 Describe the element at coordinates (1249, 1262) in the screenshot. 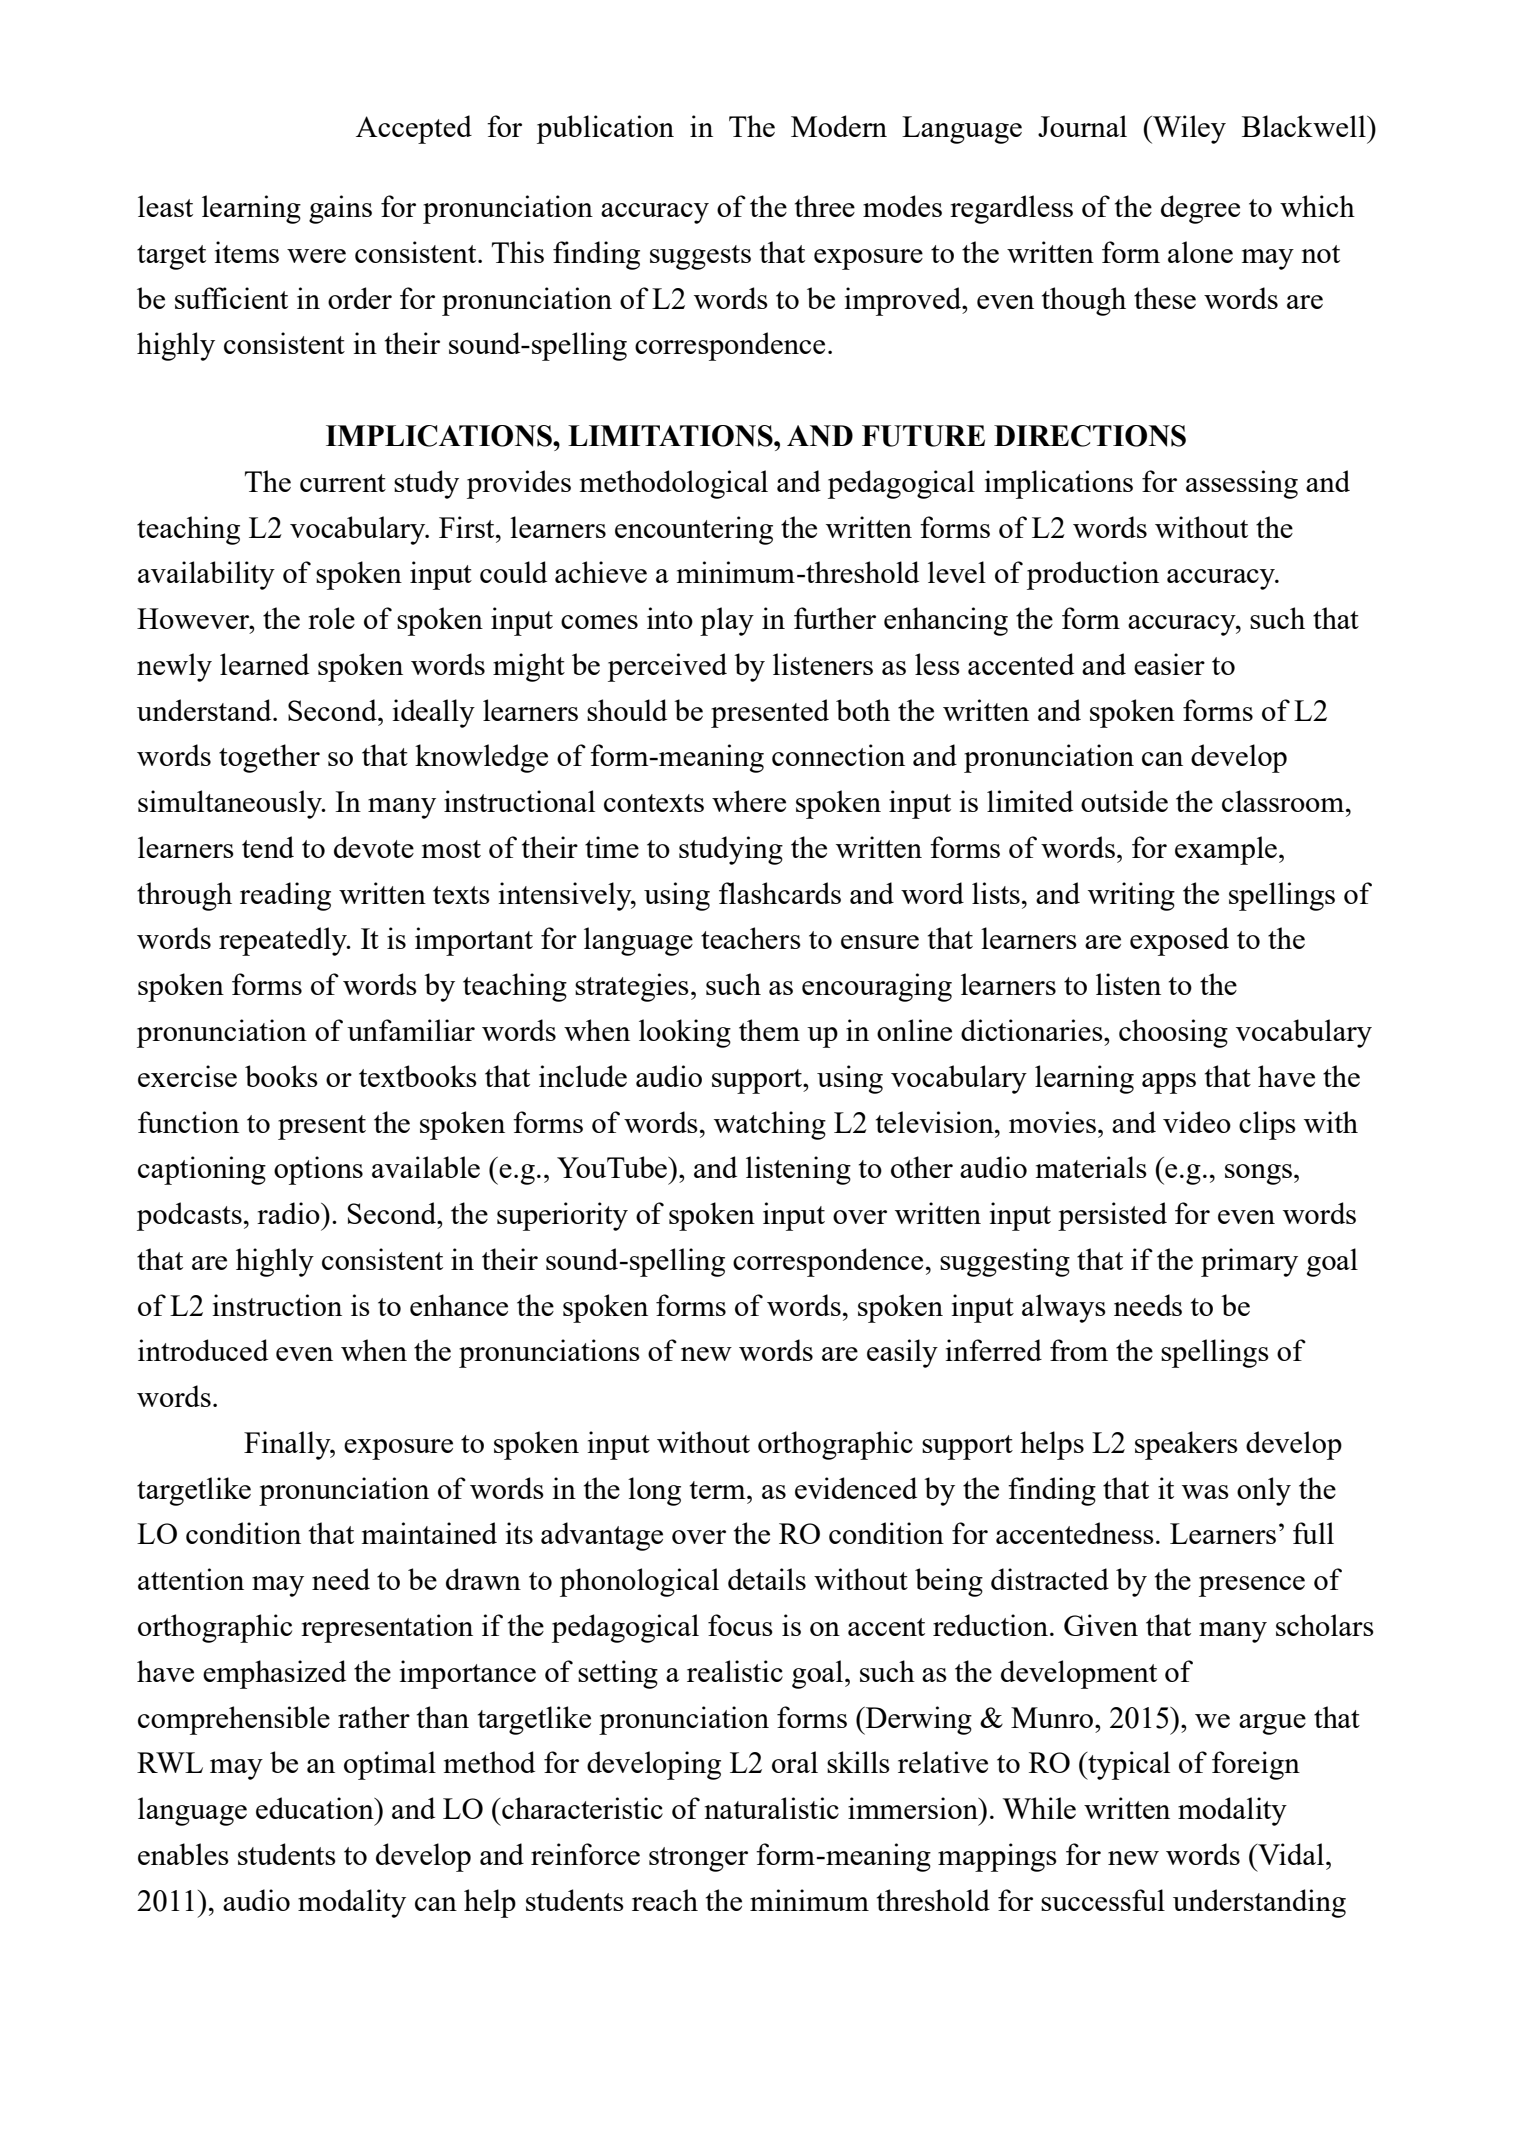

I see `primary` at that location.
